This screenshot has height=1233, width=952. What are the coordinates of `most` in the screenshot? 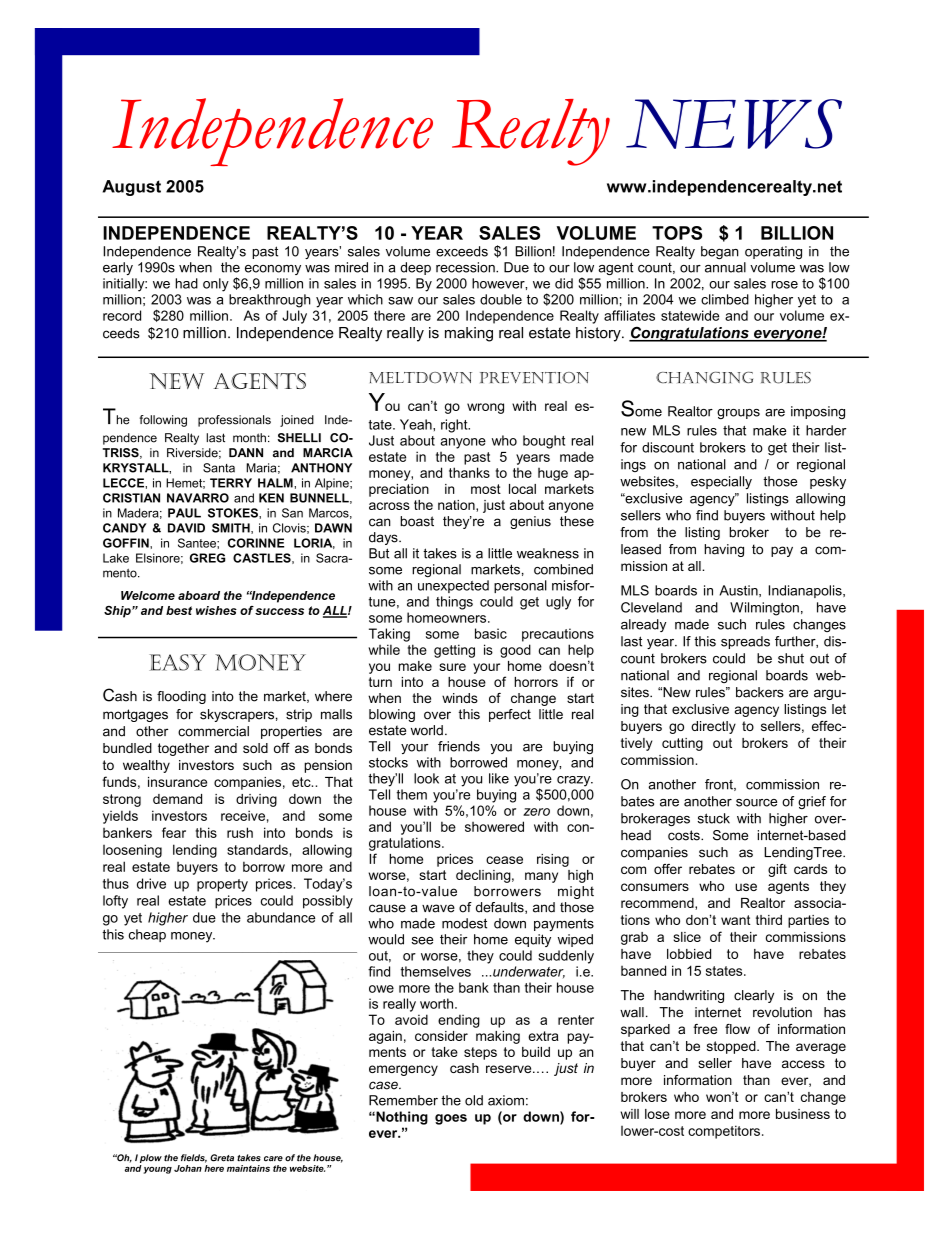 It's located at (486, 489).
